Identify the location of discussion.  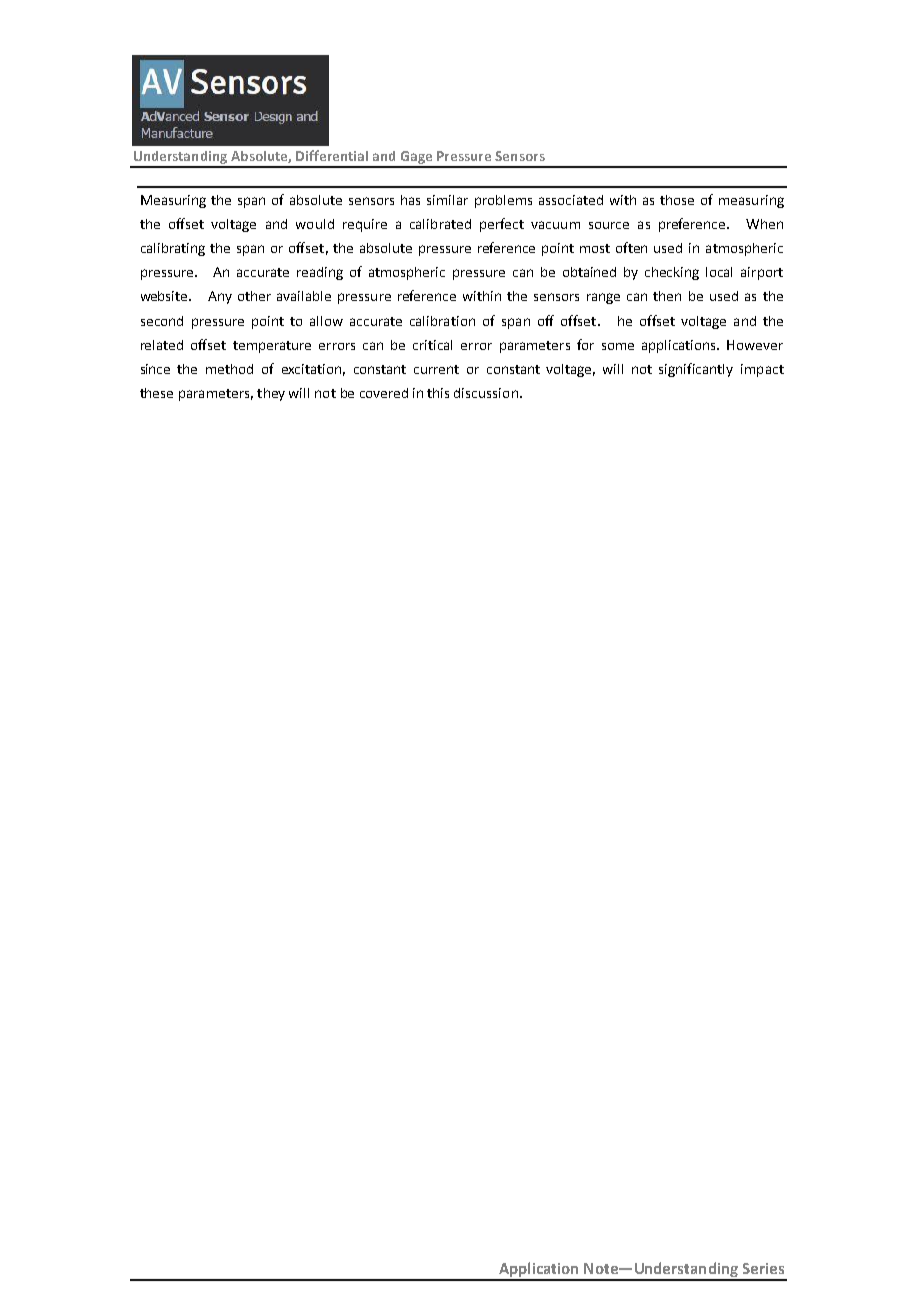
(486, 393).
